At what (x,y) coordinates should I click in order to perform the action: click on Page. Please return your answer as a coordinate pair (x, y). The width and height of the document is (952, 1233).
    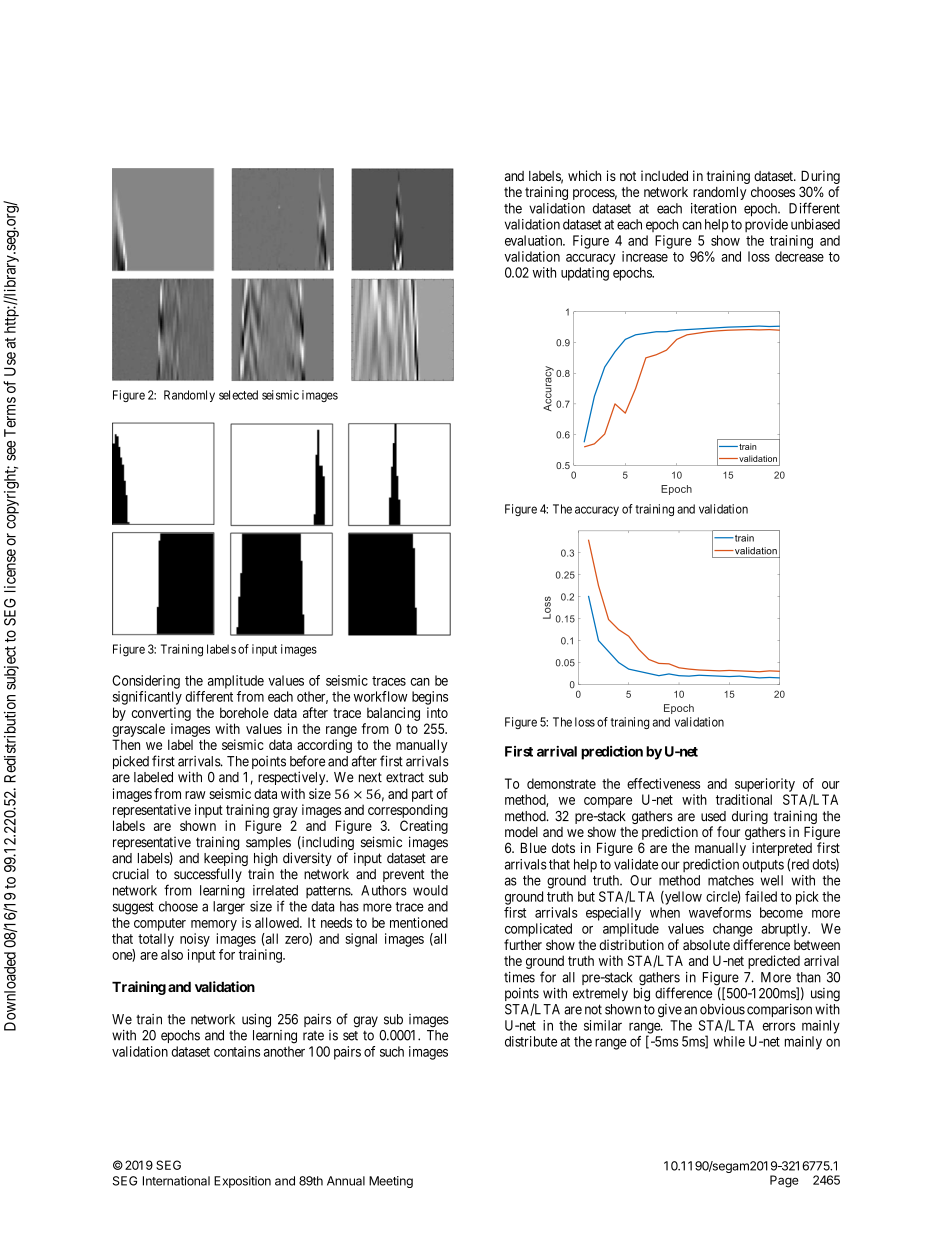
    Looking at the image, I should click on (784, 1181).
